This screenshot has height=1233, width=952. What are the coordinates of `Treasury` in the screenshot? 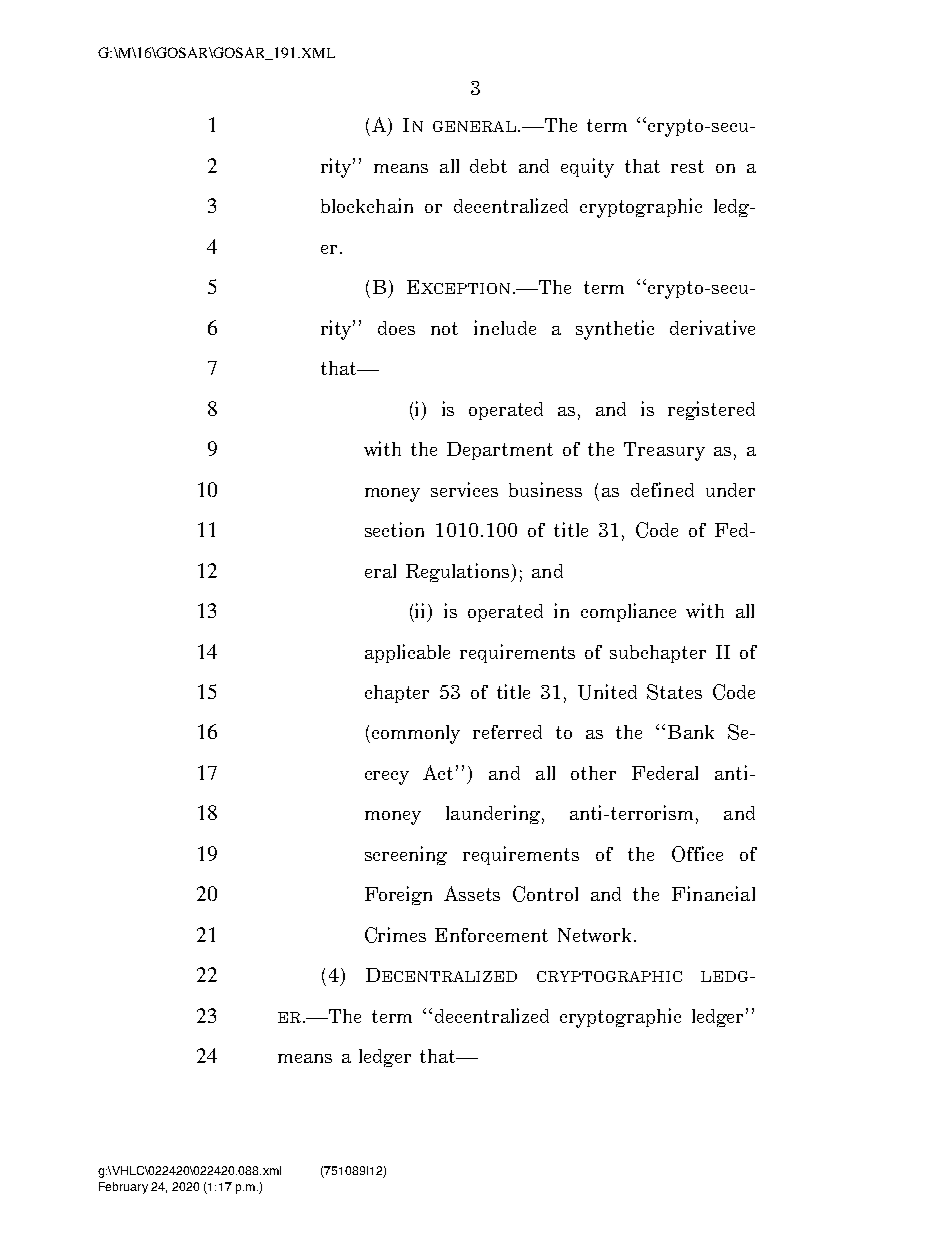 It's located at (664, 451).
